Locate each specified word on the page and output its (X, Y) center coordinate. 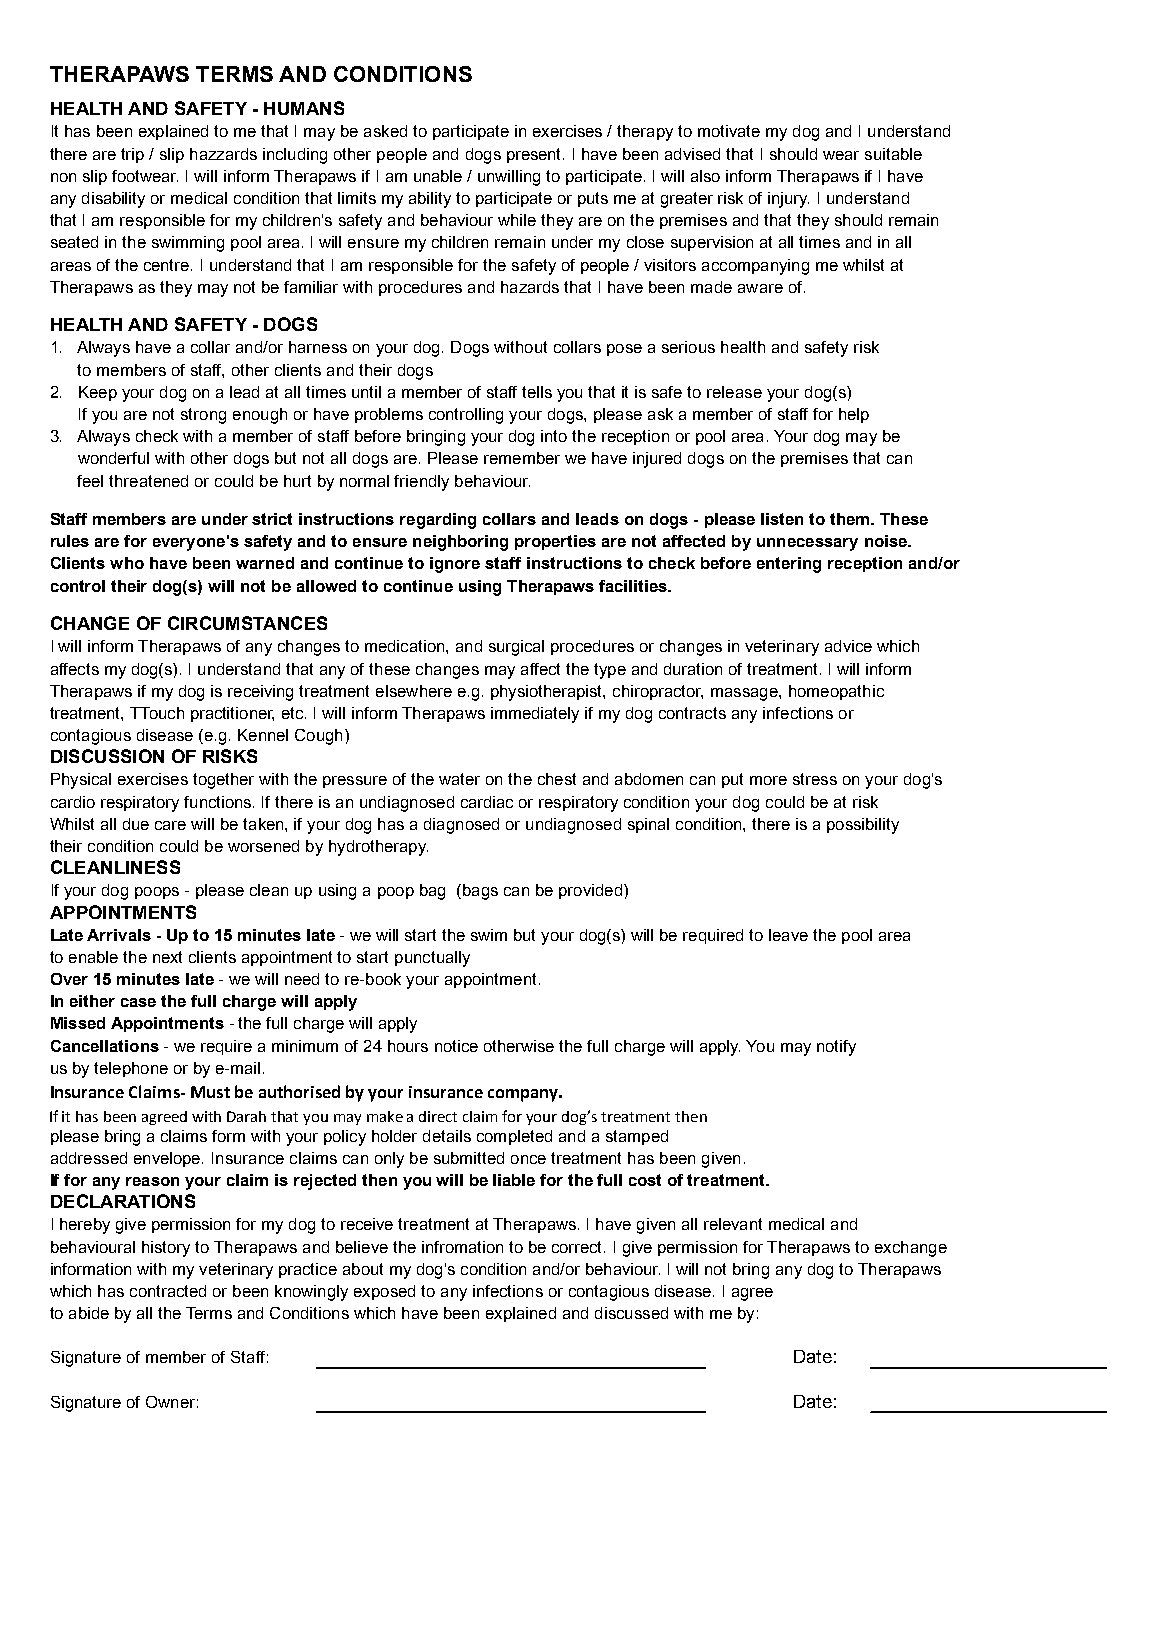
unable (438, 176)
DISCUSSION (107, 756)
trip (132, 155)
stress (815, 779)
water (459, 779)
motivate (729, 131)
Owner (170, 1402)
